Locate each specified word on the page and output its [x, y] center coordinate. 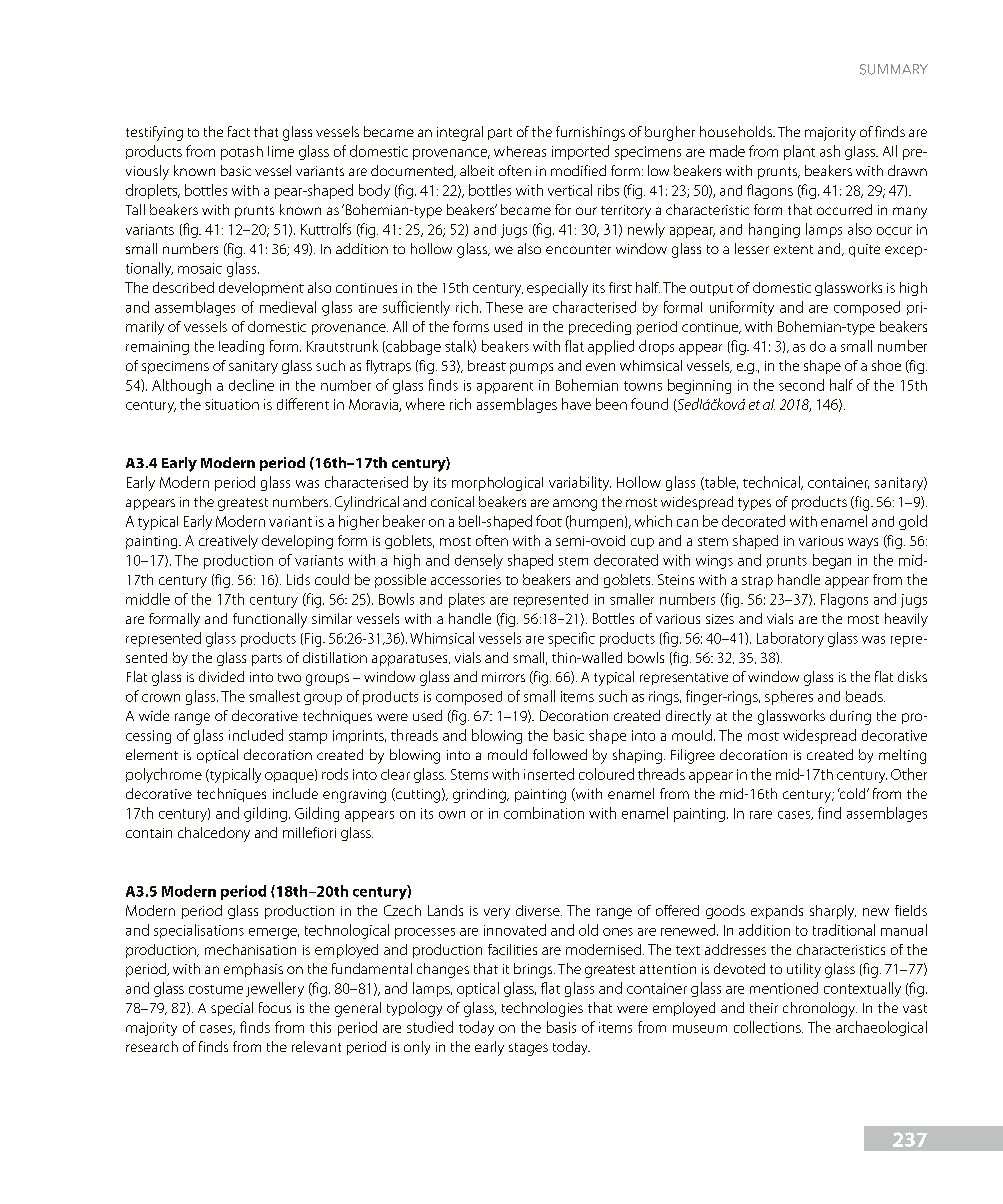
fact [239, 131]
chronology [820, 1009]
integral [460, 133]
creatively [228, 542]
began [832, 561]
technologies [542, 1009]
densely [479, 561]
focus [275, 1007]
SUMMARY [894, 69]
